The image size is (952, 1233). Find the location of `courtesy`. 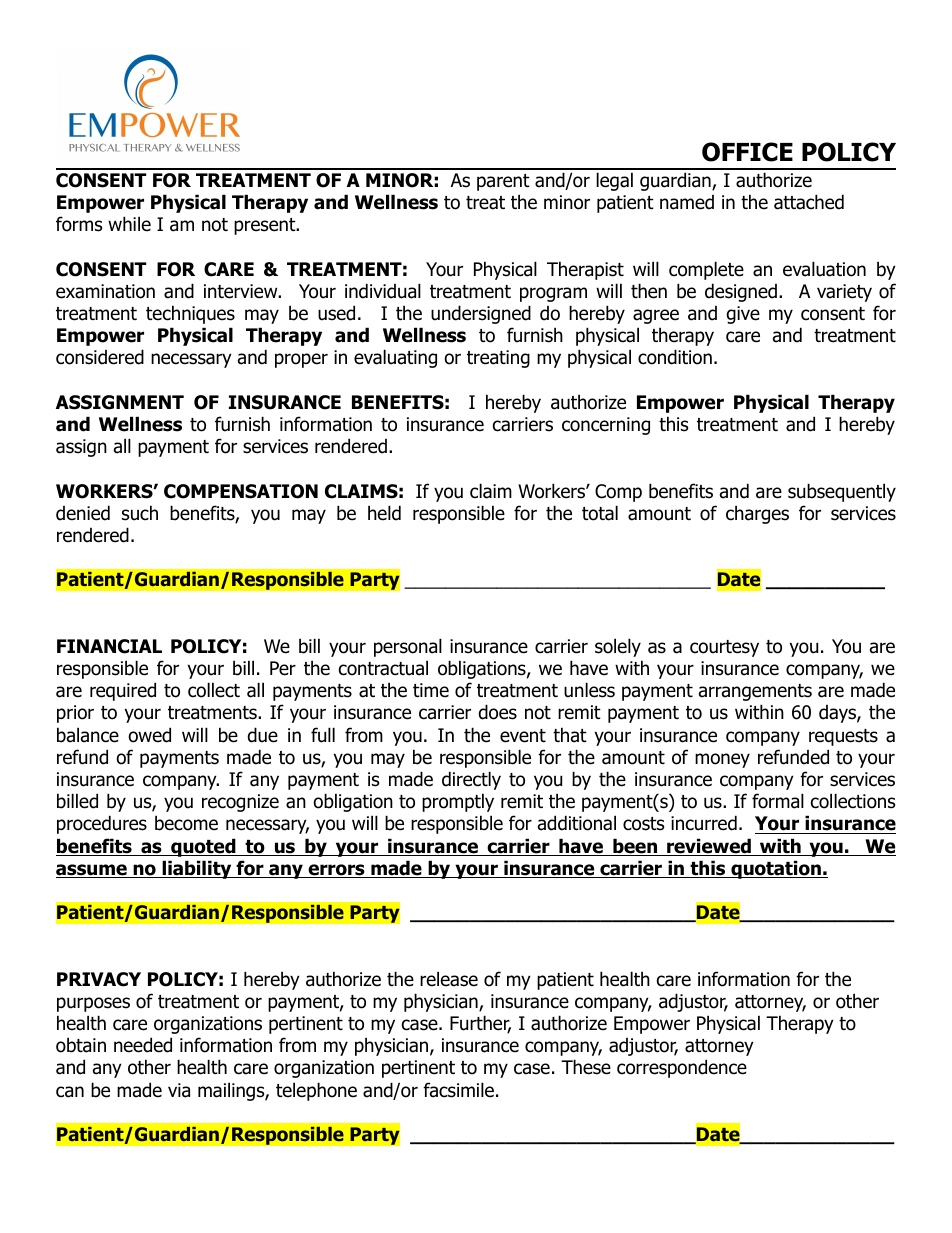

courtesy is located at coordinates (724, 648).
